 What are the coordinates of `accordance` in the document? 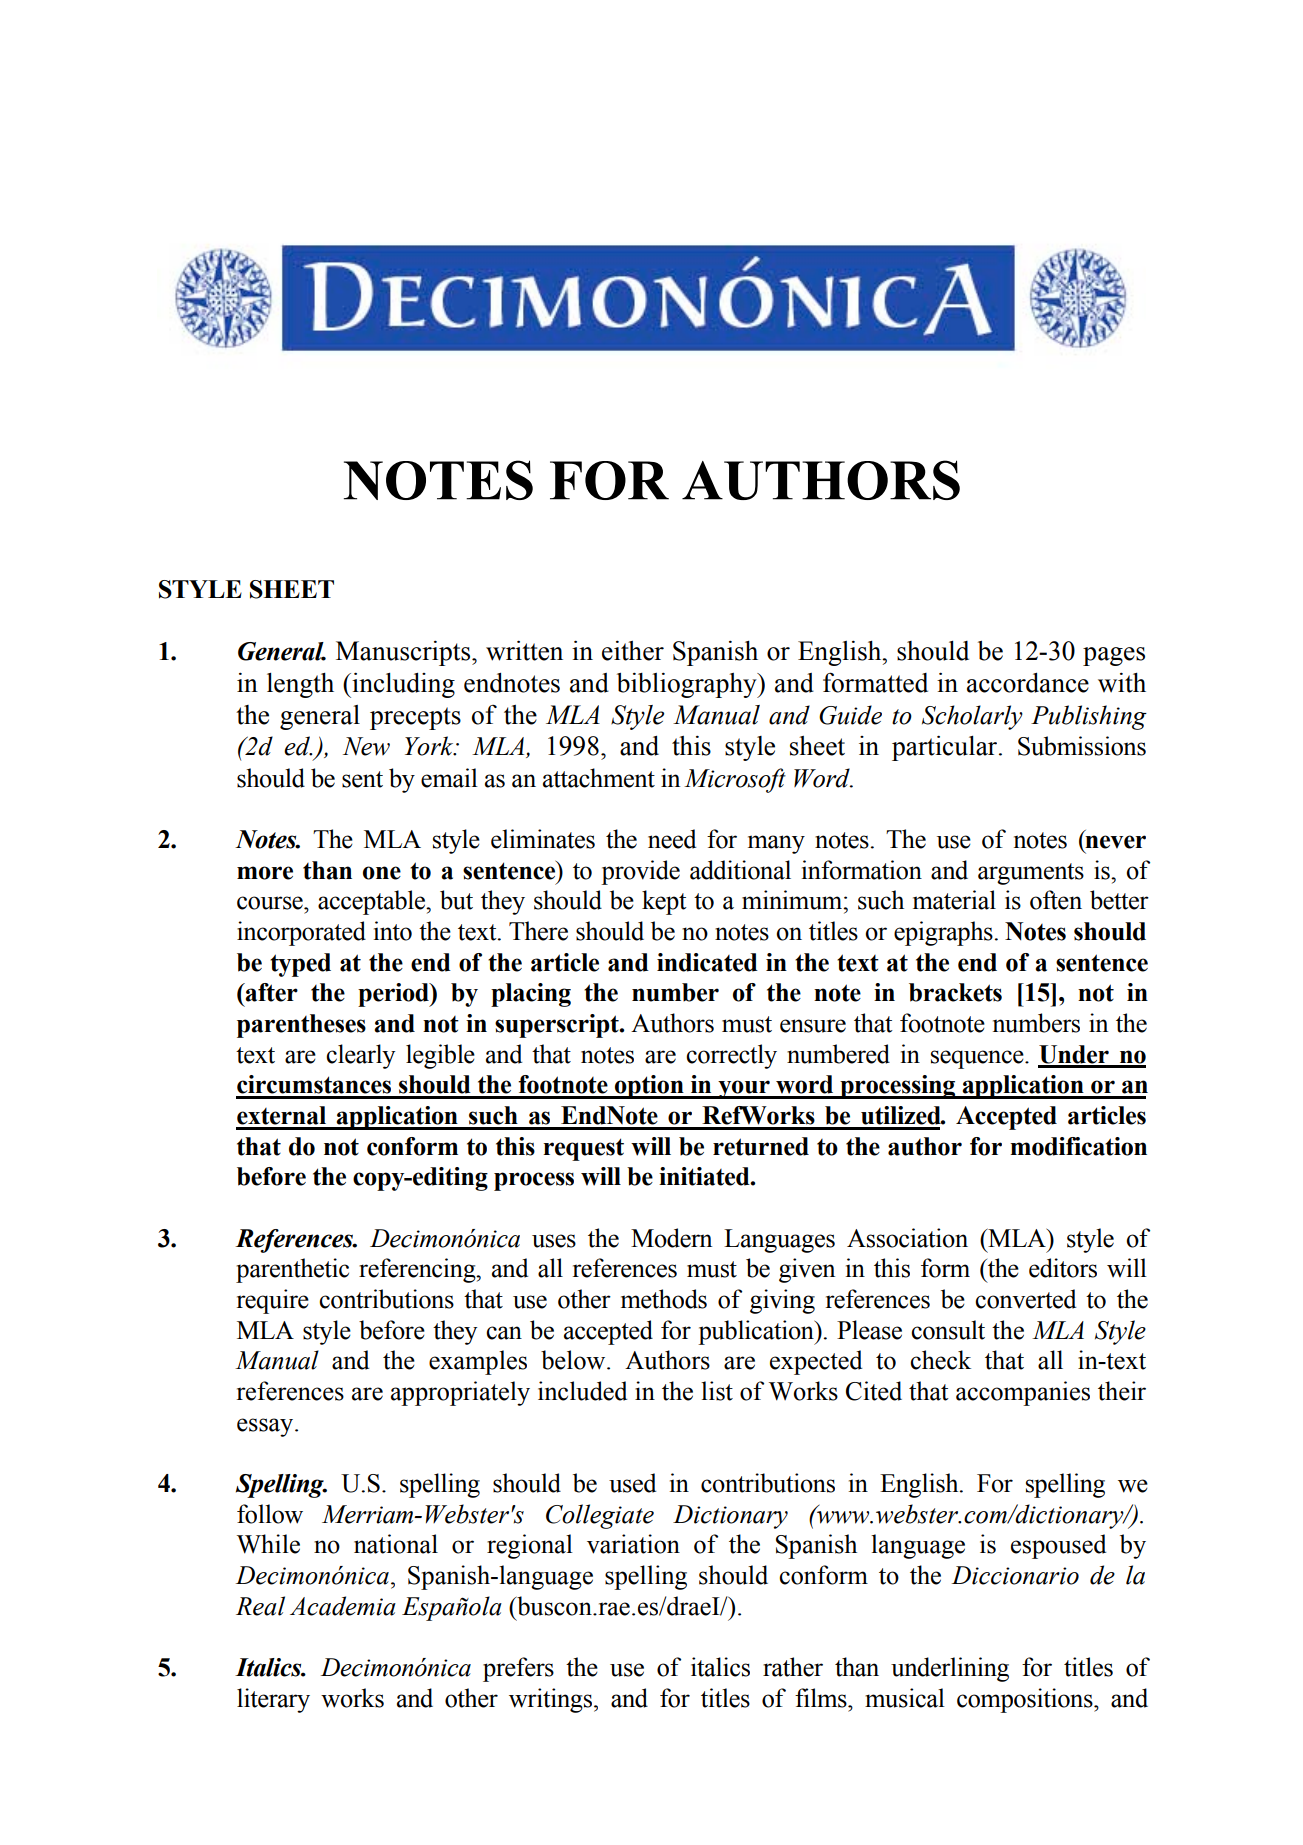 It's located at (1028, 683).
